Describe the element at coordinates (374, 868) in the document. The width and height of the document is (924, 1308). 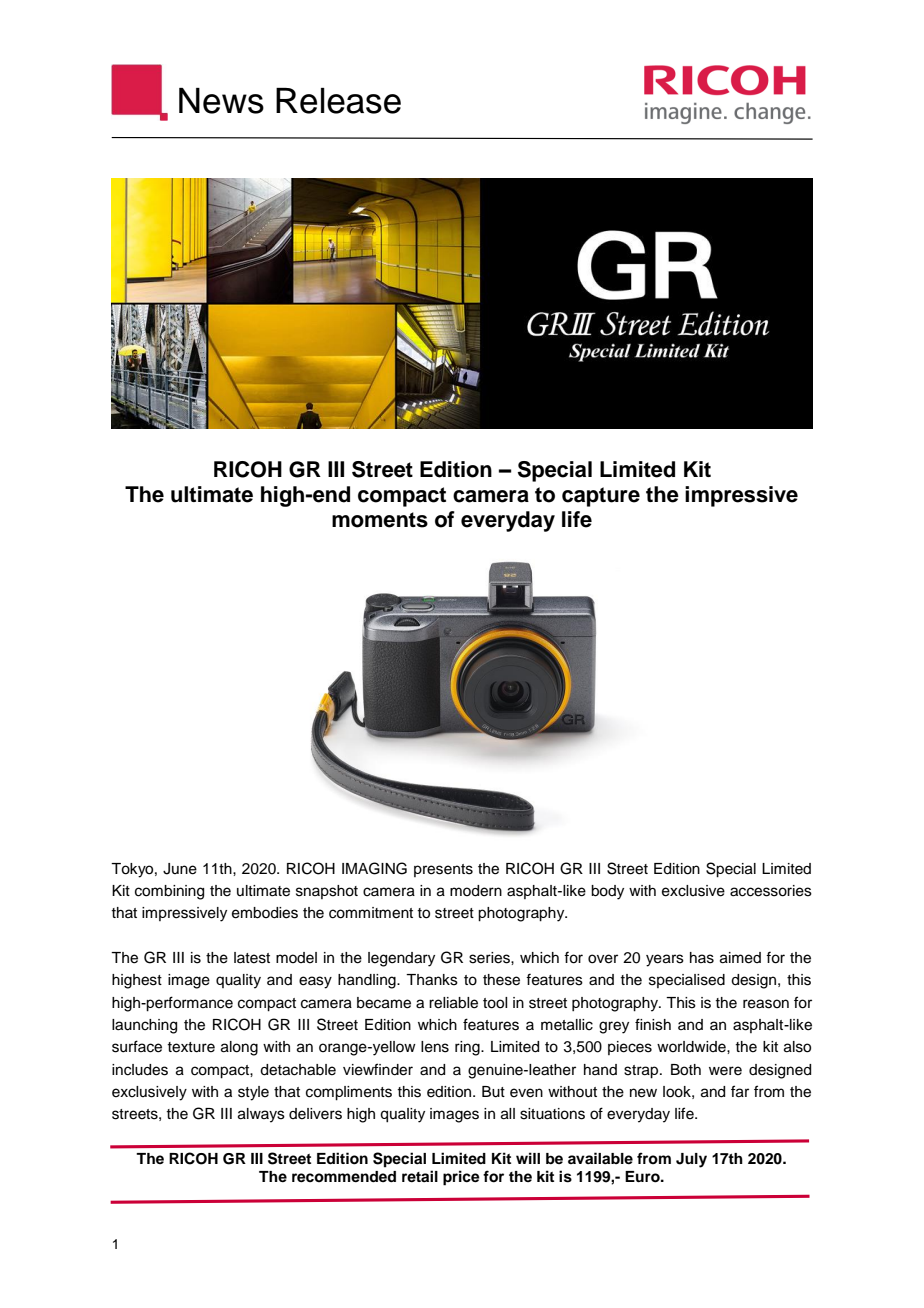
I see `IMAGING` at that location.
